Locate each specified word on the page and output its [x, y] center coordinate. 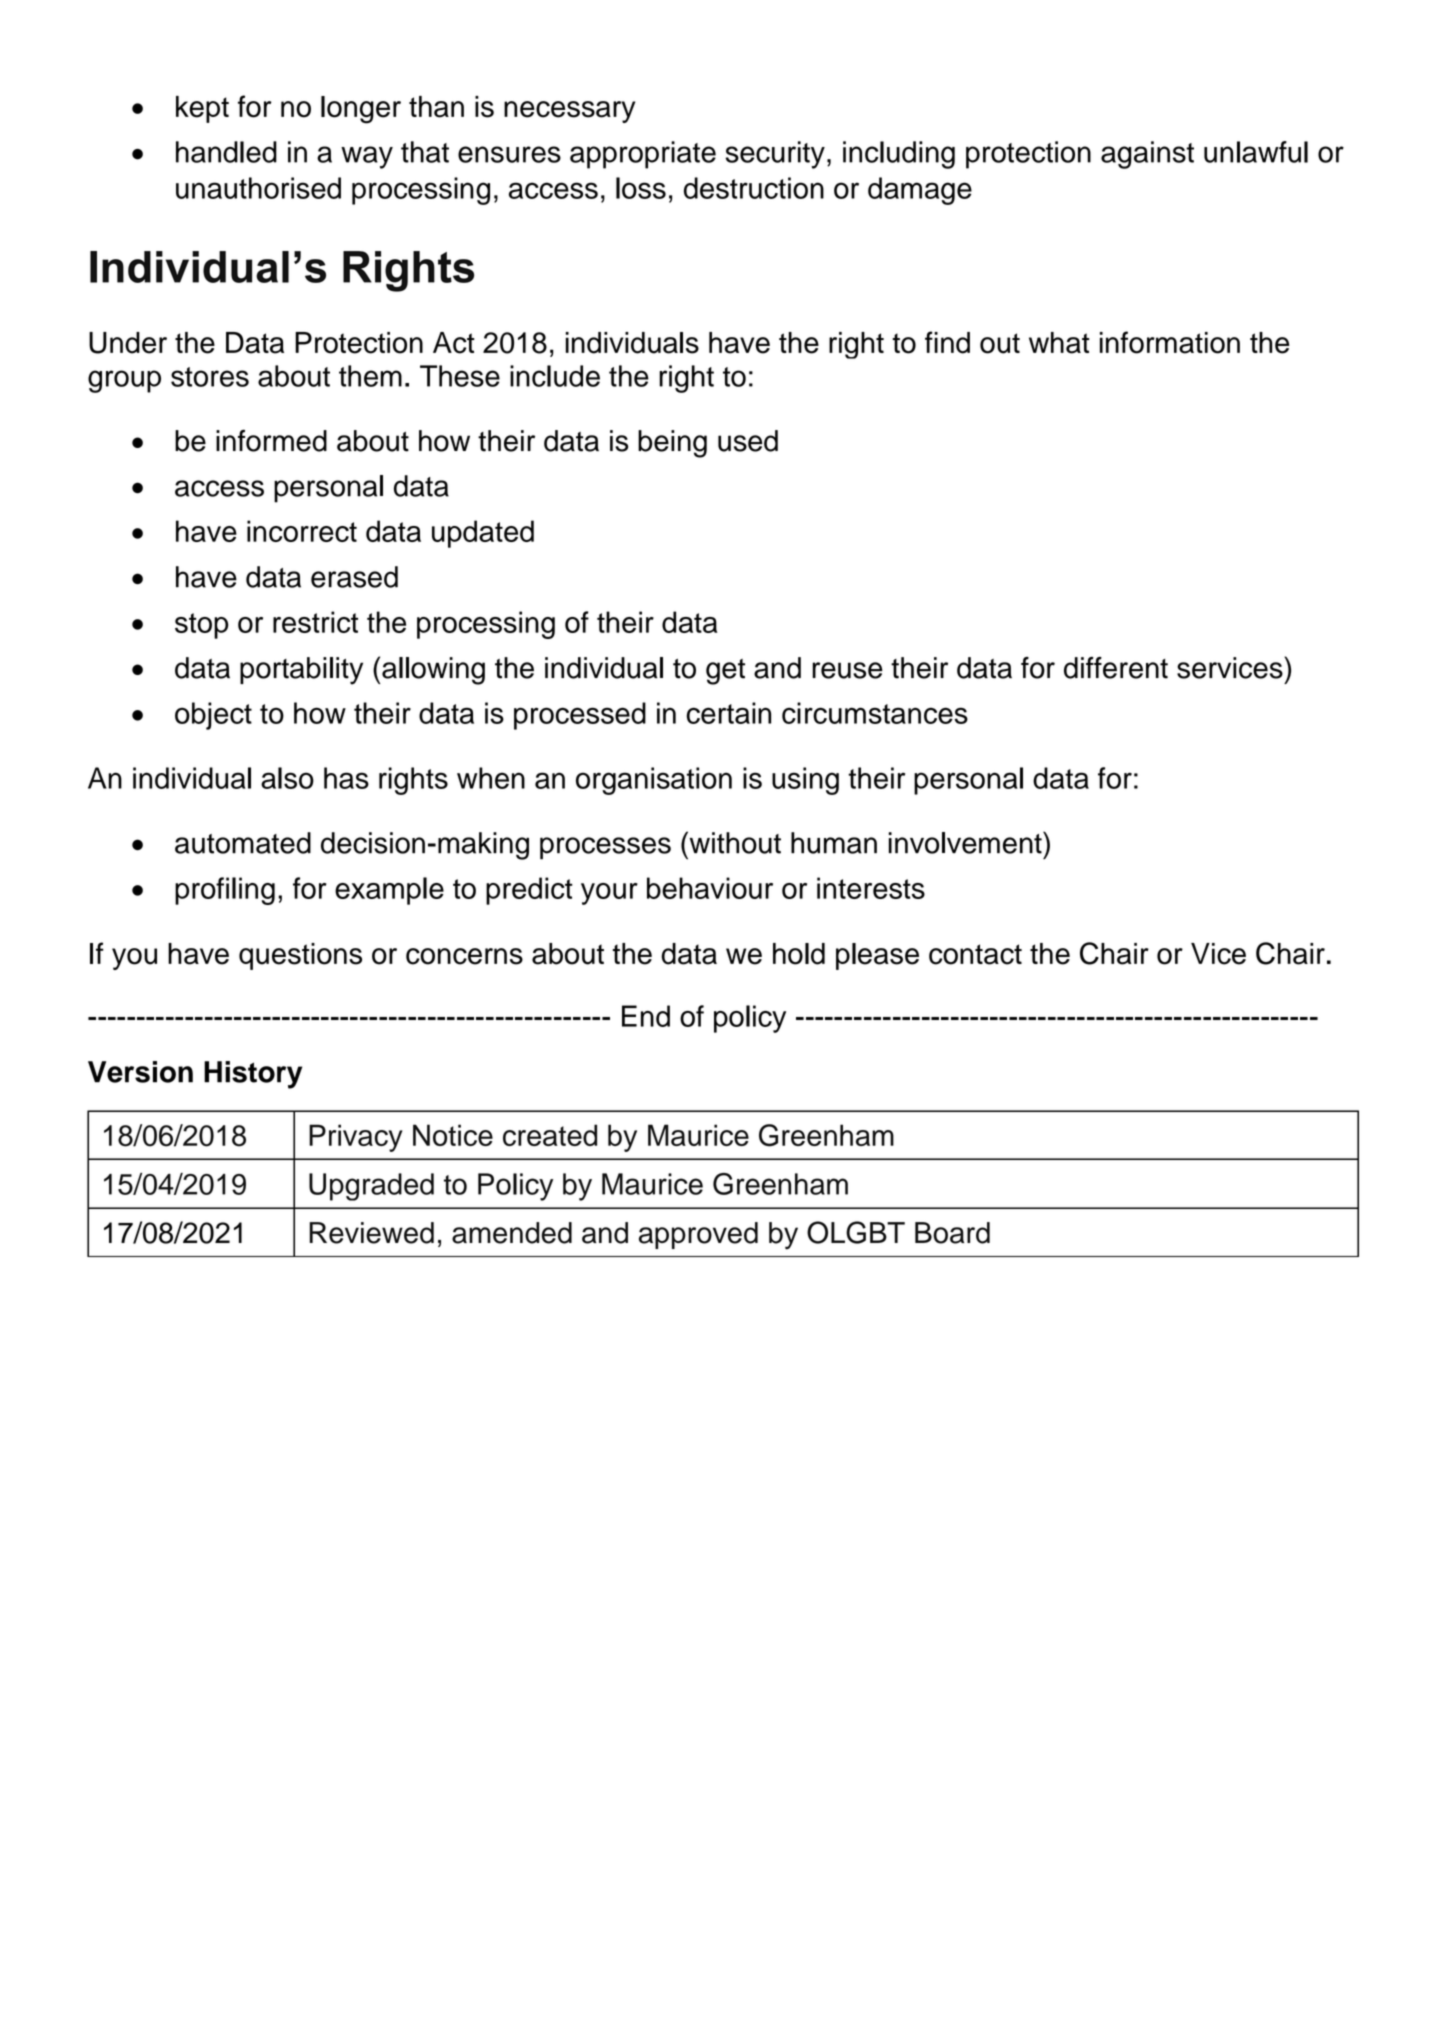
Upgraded [371, 1187]
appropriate [643, 155]
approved [698, 1235]
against [1147, 155]
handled [226, 152]
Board [952, 1233]
